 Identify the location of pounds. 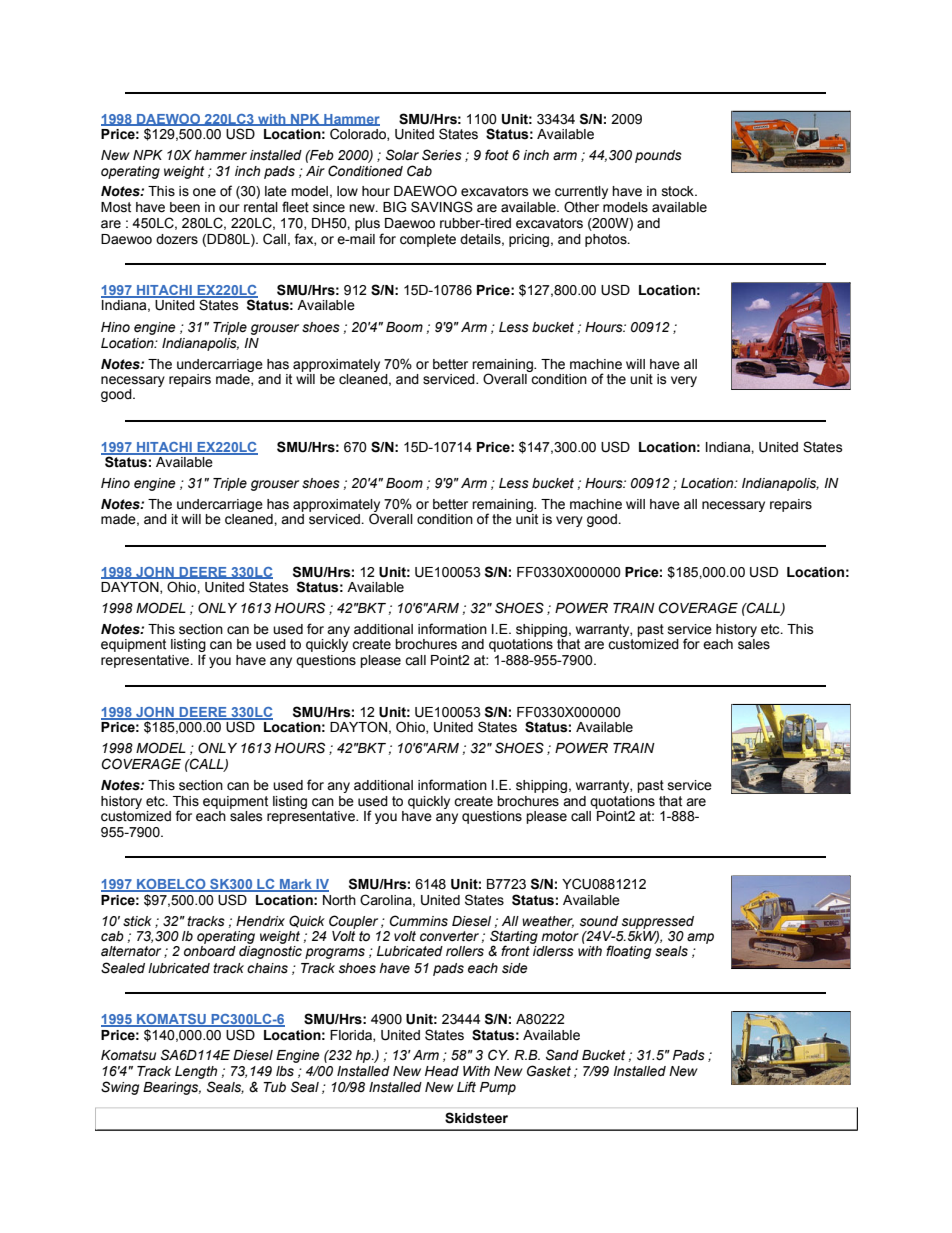
(658, 156).
